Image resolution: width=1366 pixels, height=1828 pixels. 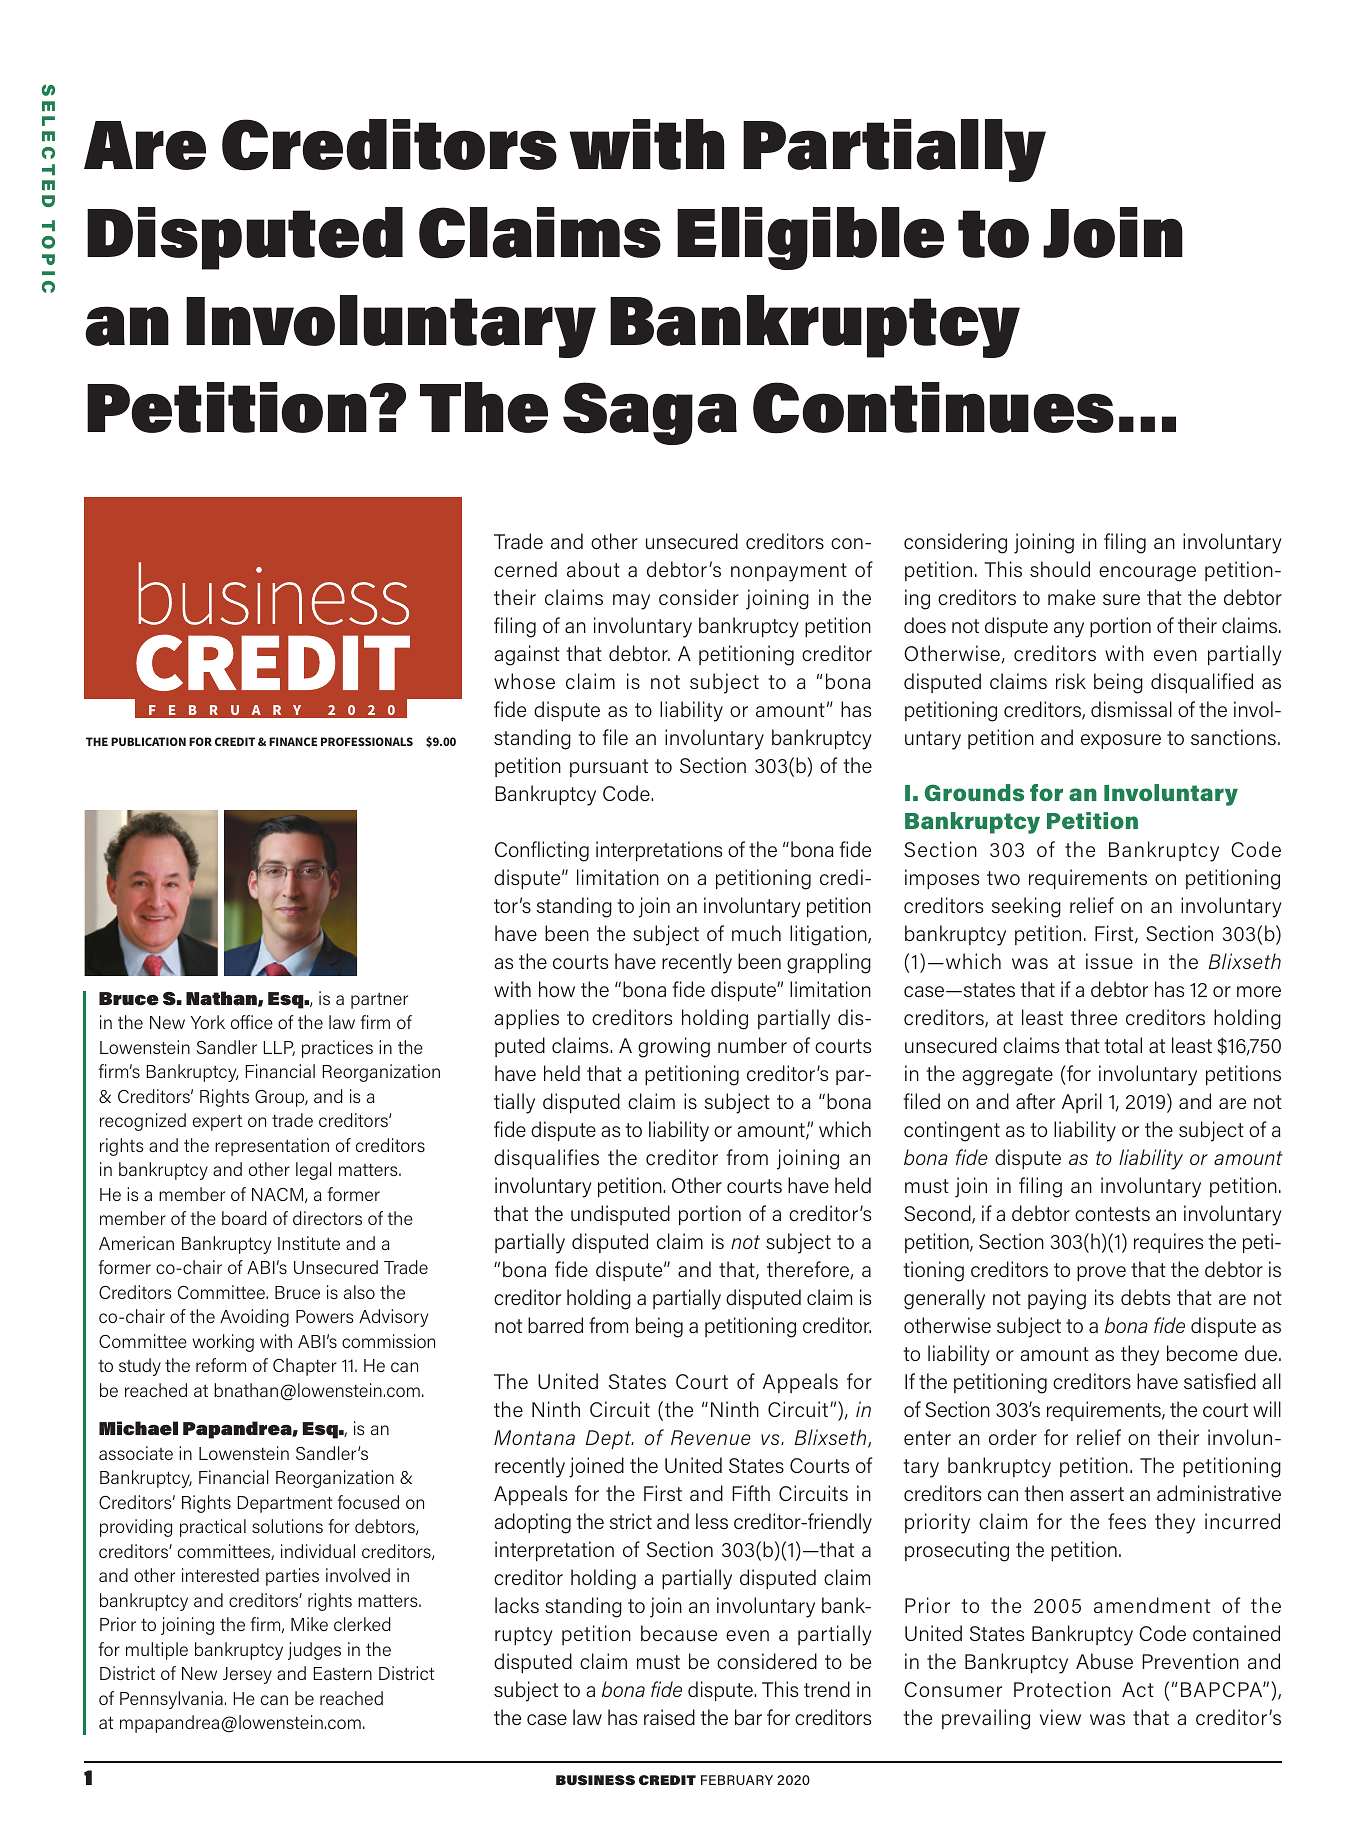 I want to click on FINANCE, so click(x=293, y=741).
